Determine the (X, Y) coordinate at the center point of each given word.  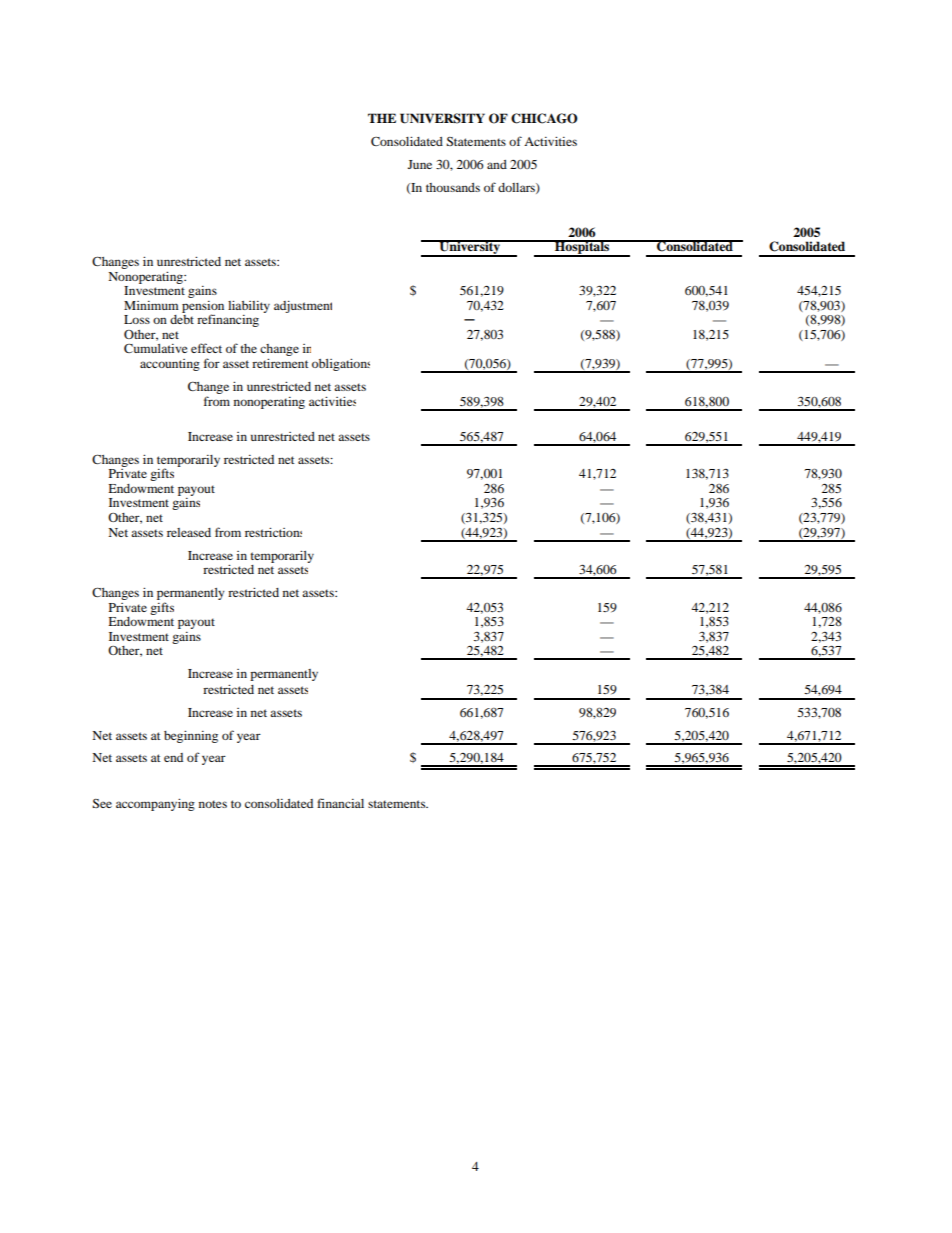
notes (213, 804)
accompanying (155, 805)
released (189, 532)
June (420, 164)
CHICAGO (544, 118)
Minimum (151, 305)
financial (340, 803)
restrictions (273, 532)
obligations (341, 365)
